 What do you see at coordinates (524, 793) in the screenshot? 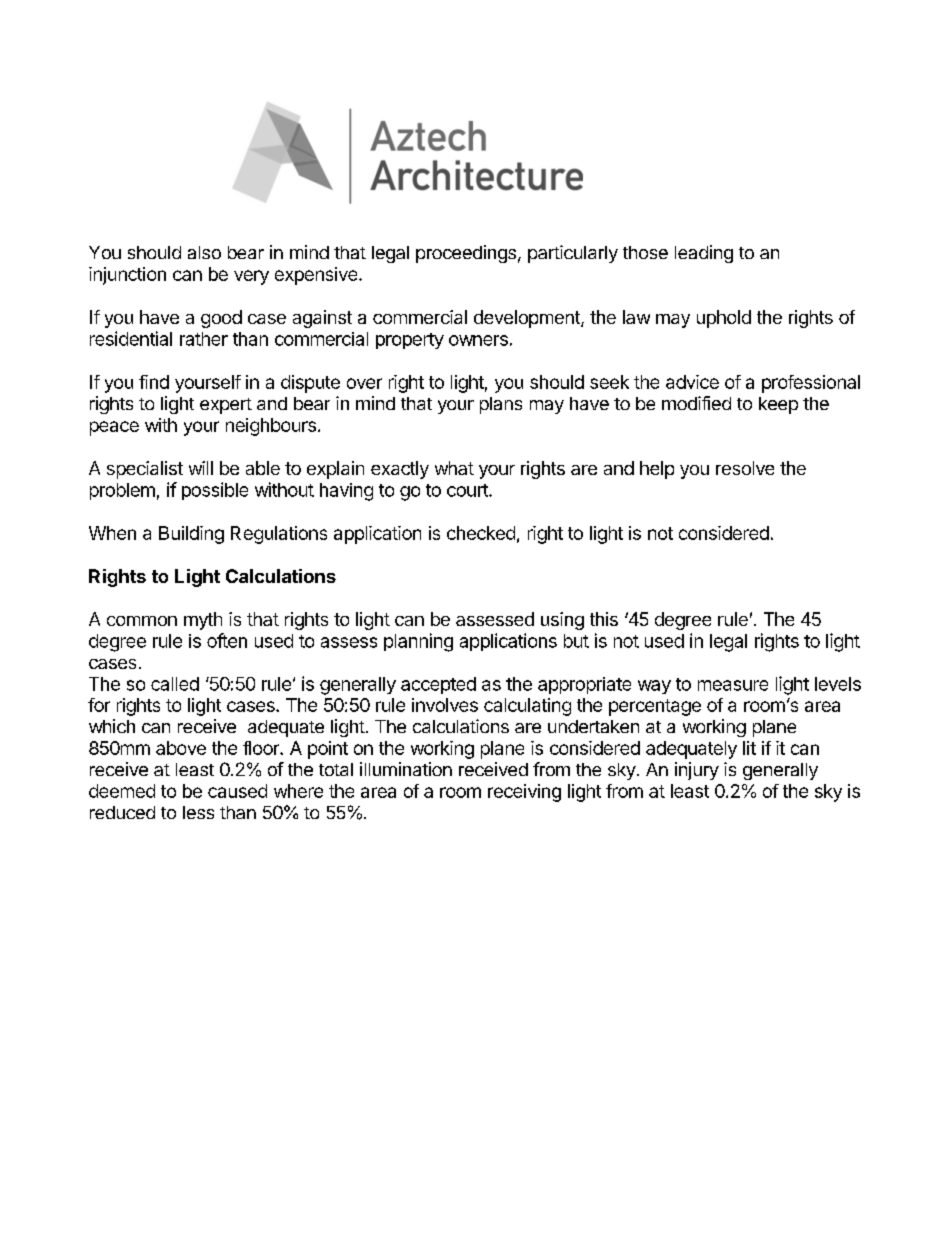
I see `receiving` at bounding box center [524, 793].
